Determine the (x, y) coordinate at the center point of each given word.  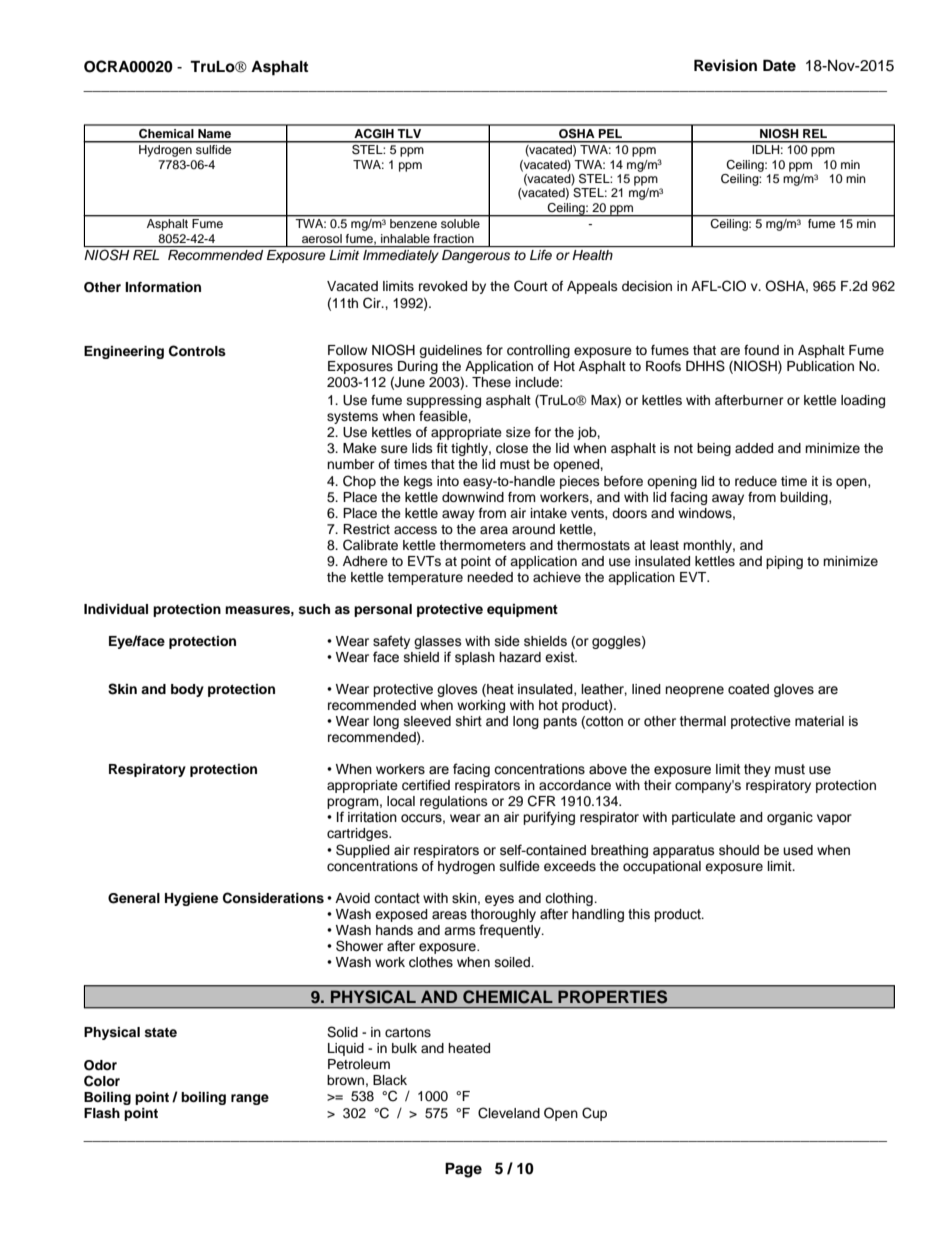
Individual (116, 609)
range (250, 1099)
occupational (662, 867)
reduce (756, 481)
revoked (443, 286)
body (187, 690)
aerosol (322, 238)
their (657, 785)
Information (163, 287)
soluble (460, 223)
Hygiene (191, 899)
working (481, 706)
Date (779, 65)
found (761, 350)
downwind (473, 497)
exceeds (570, 866)
